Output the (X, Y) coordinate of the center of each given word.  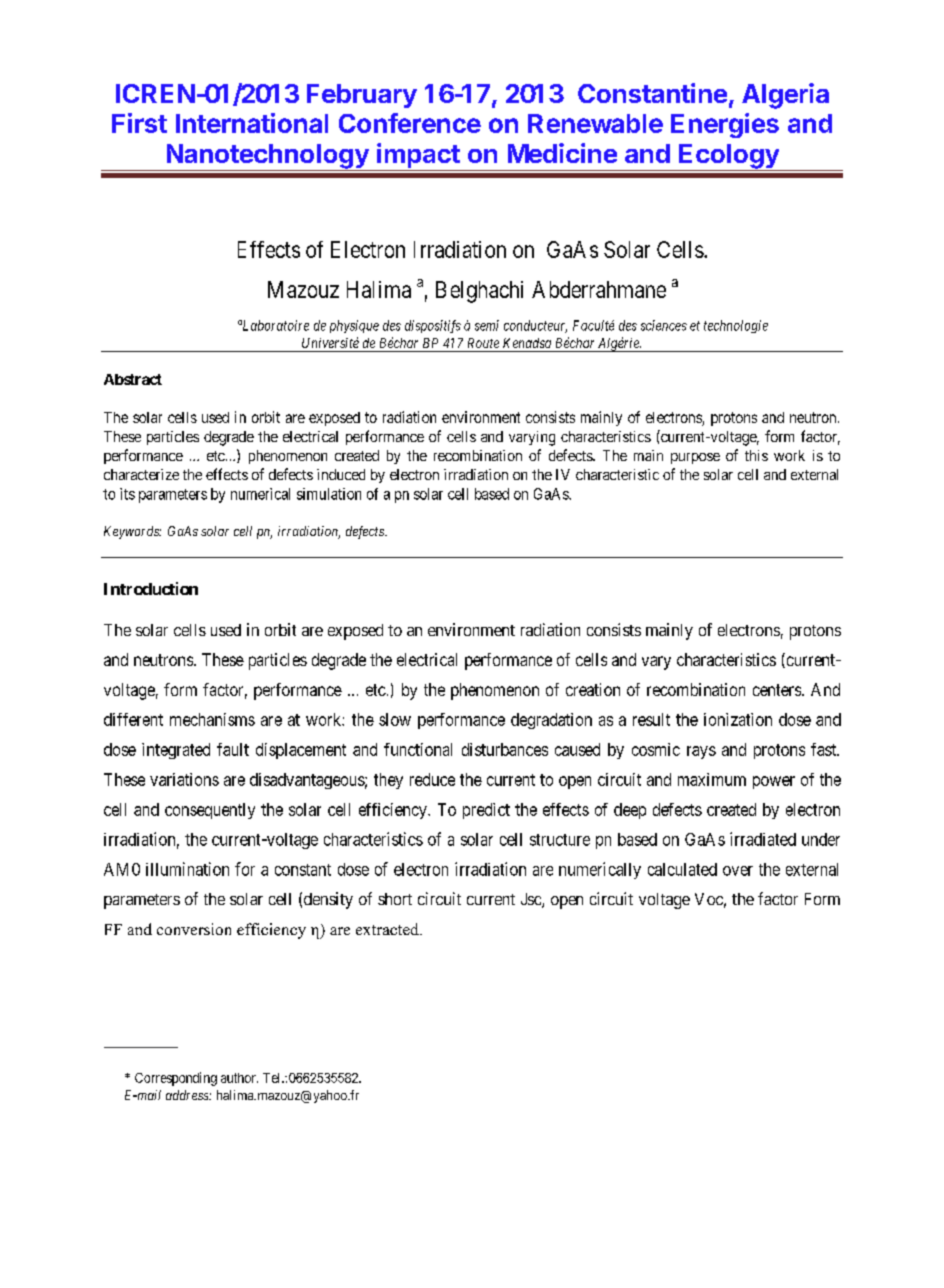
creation (593, 689)
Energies (725, 125)
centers (778, 690)
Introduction (151, 588)
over (738, 871)
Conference (410, 123)
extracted (388, 929)
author (239, 1078)
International (252, 123)
